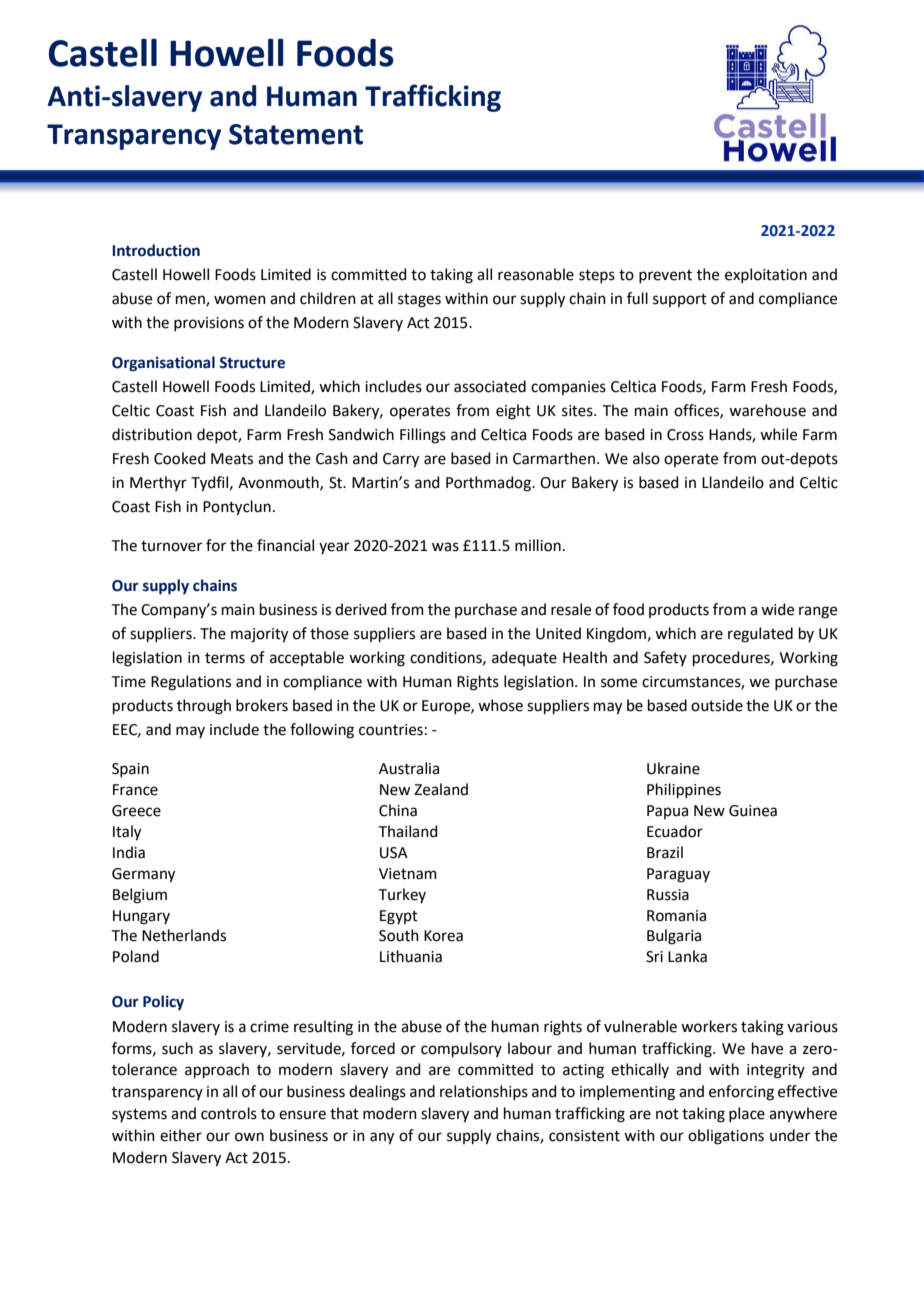 The image size is (924, 1308). I want to click on relationships, so click(484, 1092).
